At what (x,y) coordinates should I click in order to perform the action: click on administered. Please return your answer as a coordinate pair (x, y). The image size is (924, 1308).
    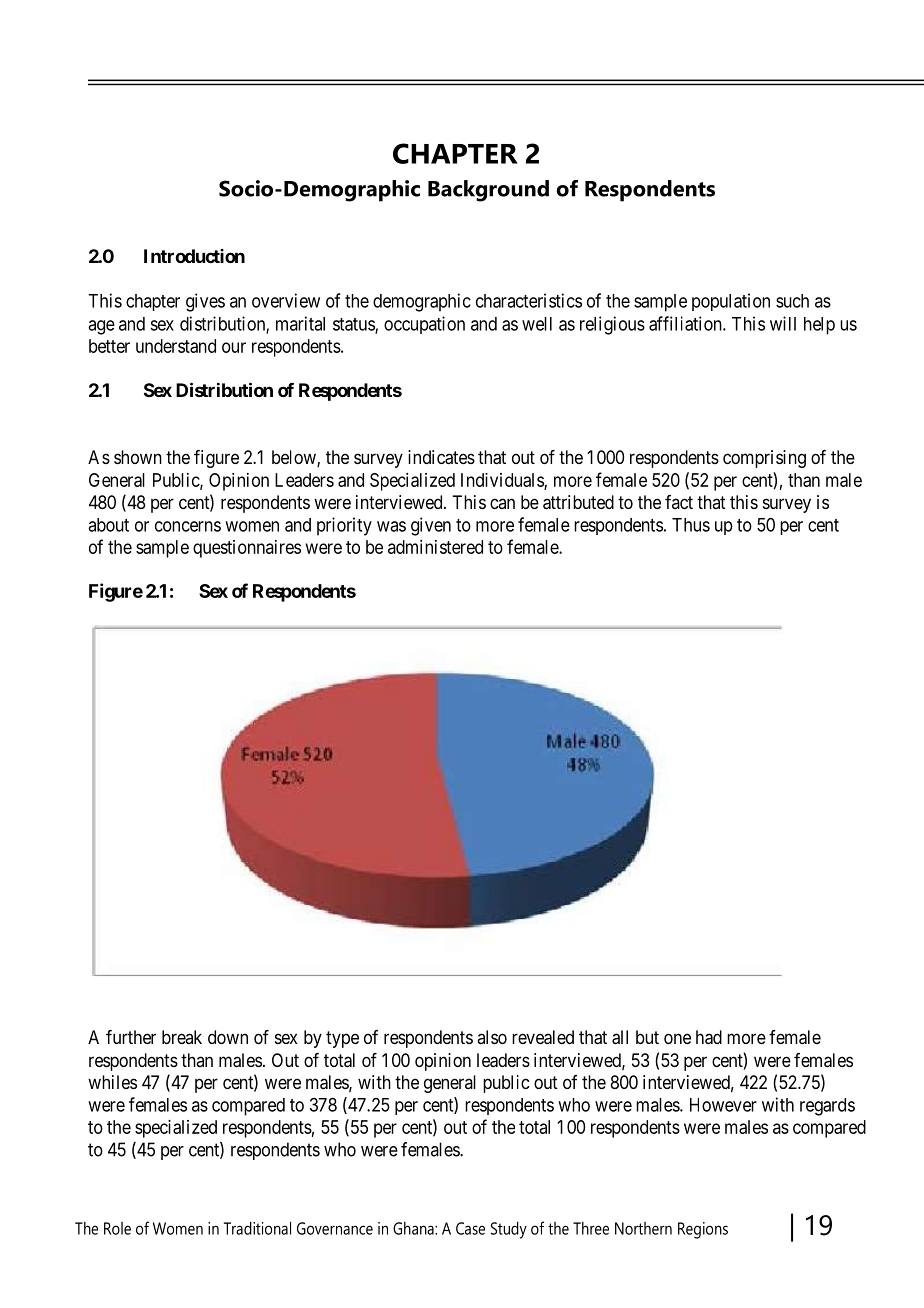
    Looking at the image, I should click on (435, 547).
